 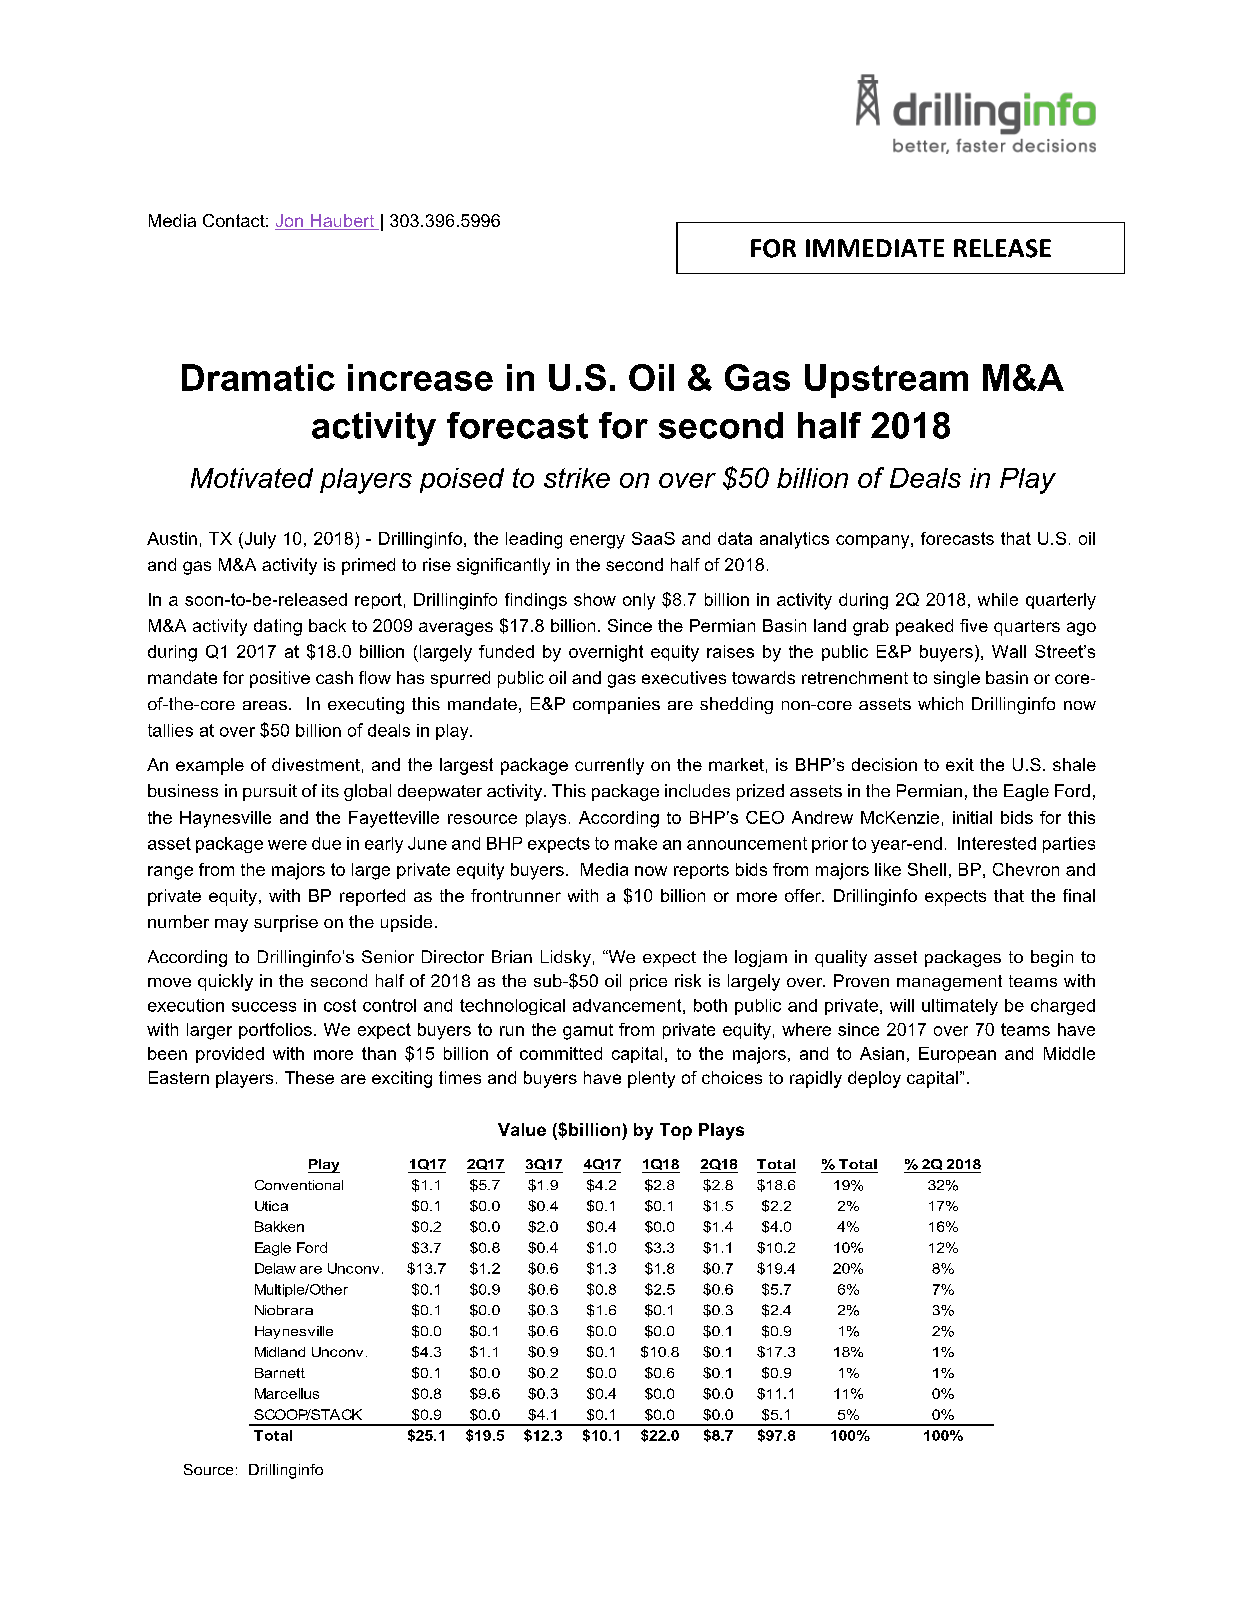 I want to click on Top, so click(x=676, y=1131).
